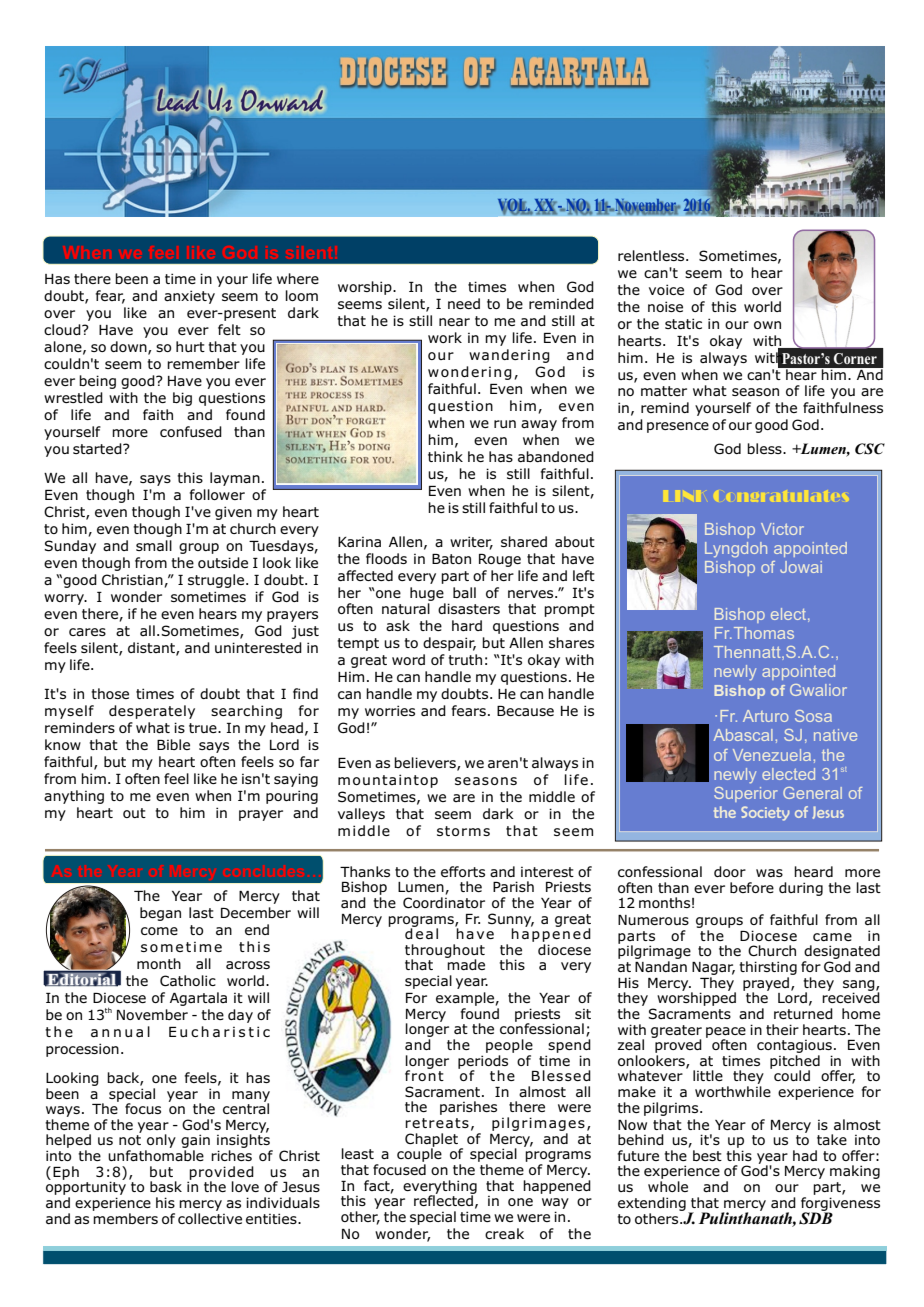  Describe the element at coordinates (166, 1186) in the document. I see `bask` at that location.
